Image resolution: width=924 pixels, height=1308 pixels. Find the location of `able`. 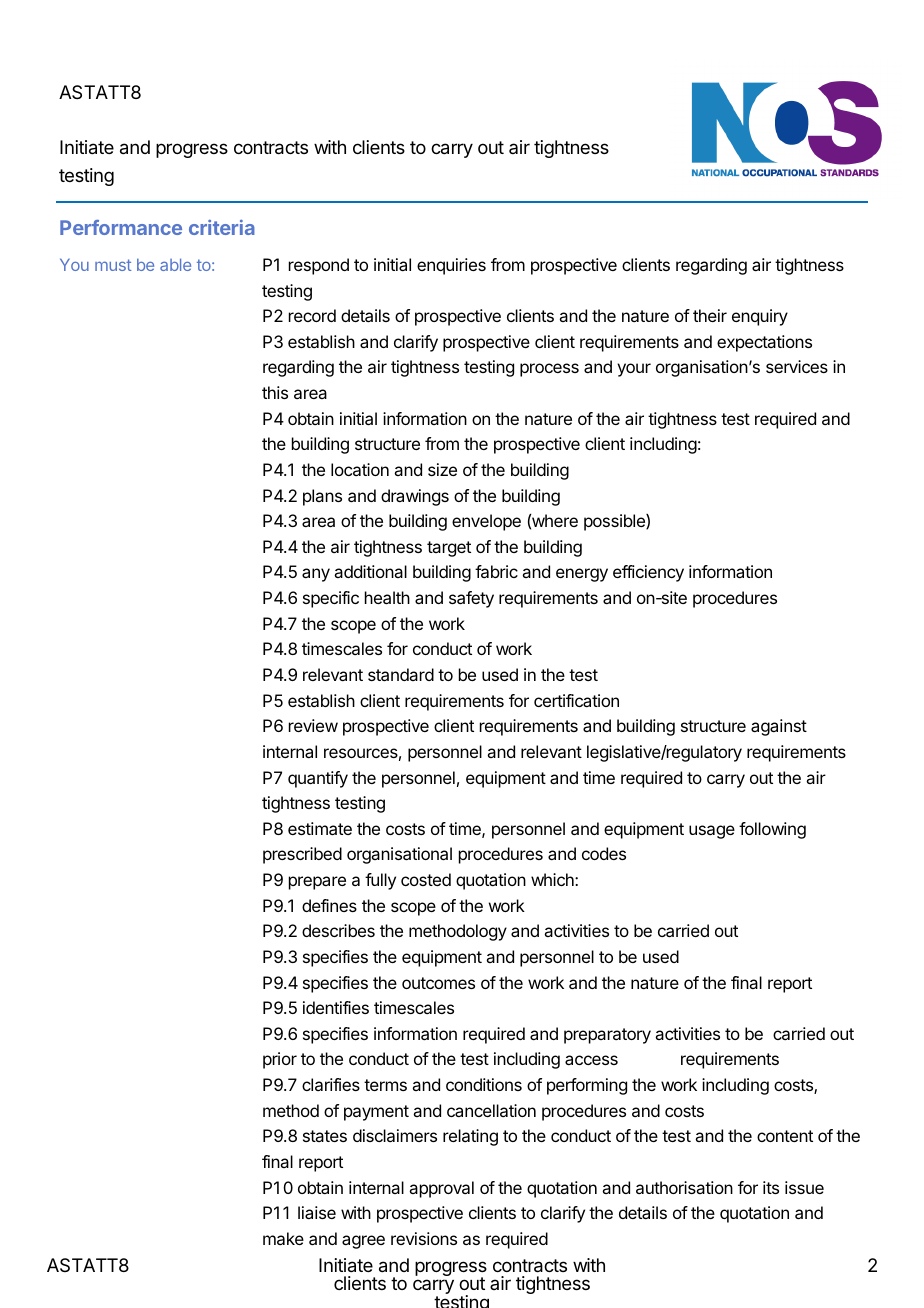

able is located at coordinates (175, 264).
